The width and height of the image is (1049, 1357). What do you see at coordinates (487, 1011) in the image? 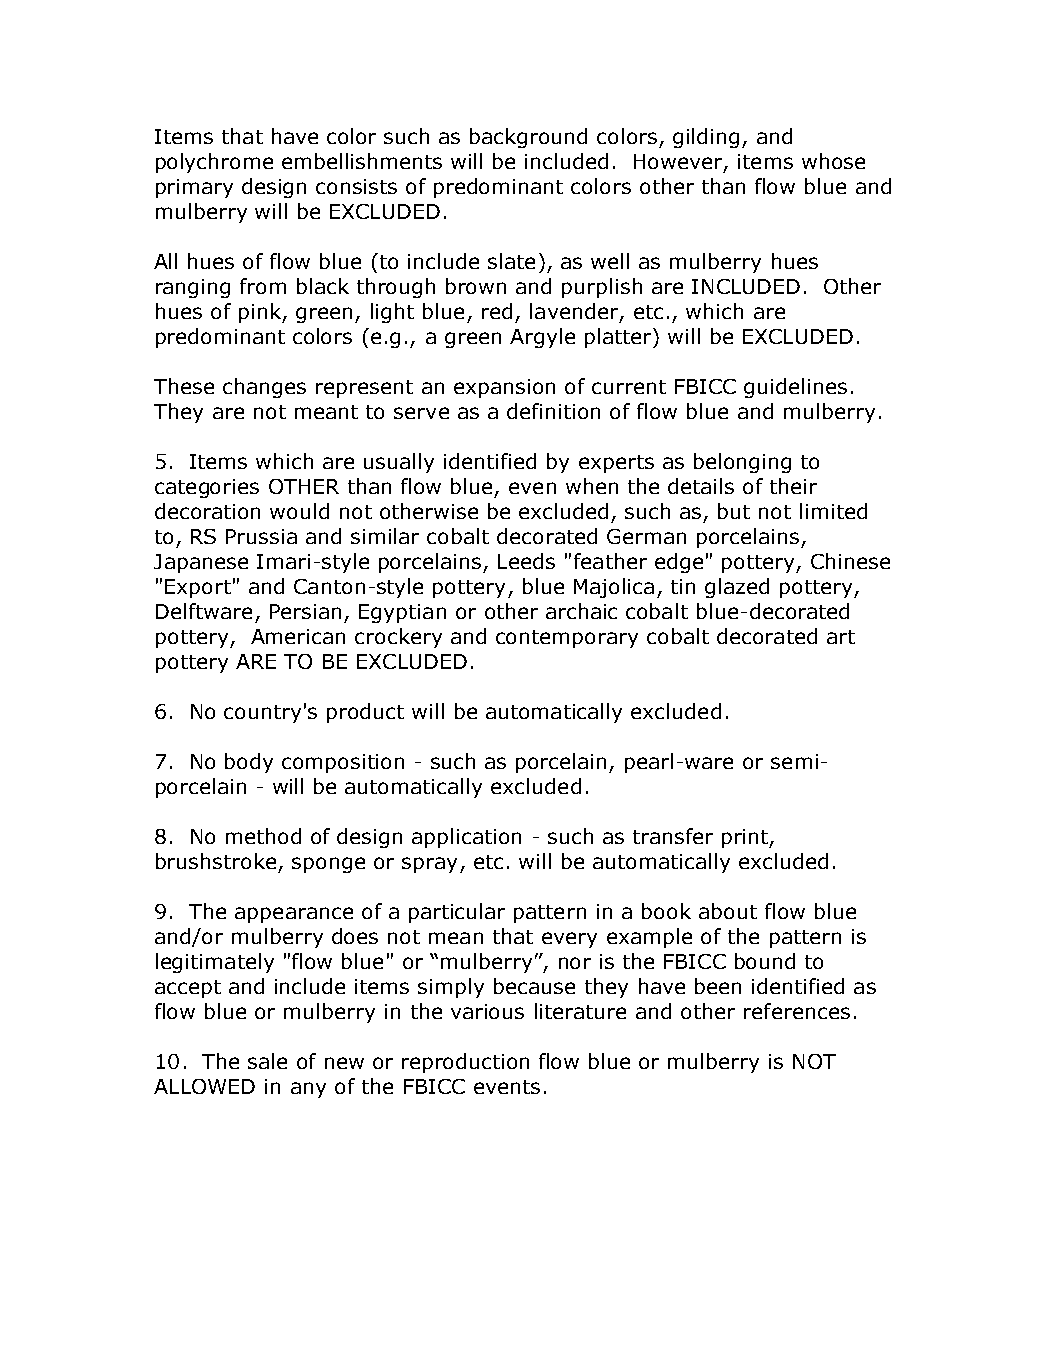
I see `various` at bounding box center [487, 1011].
